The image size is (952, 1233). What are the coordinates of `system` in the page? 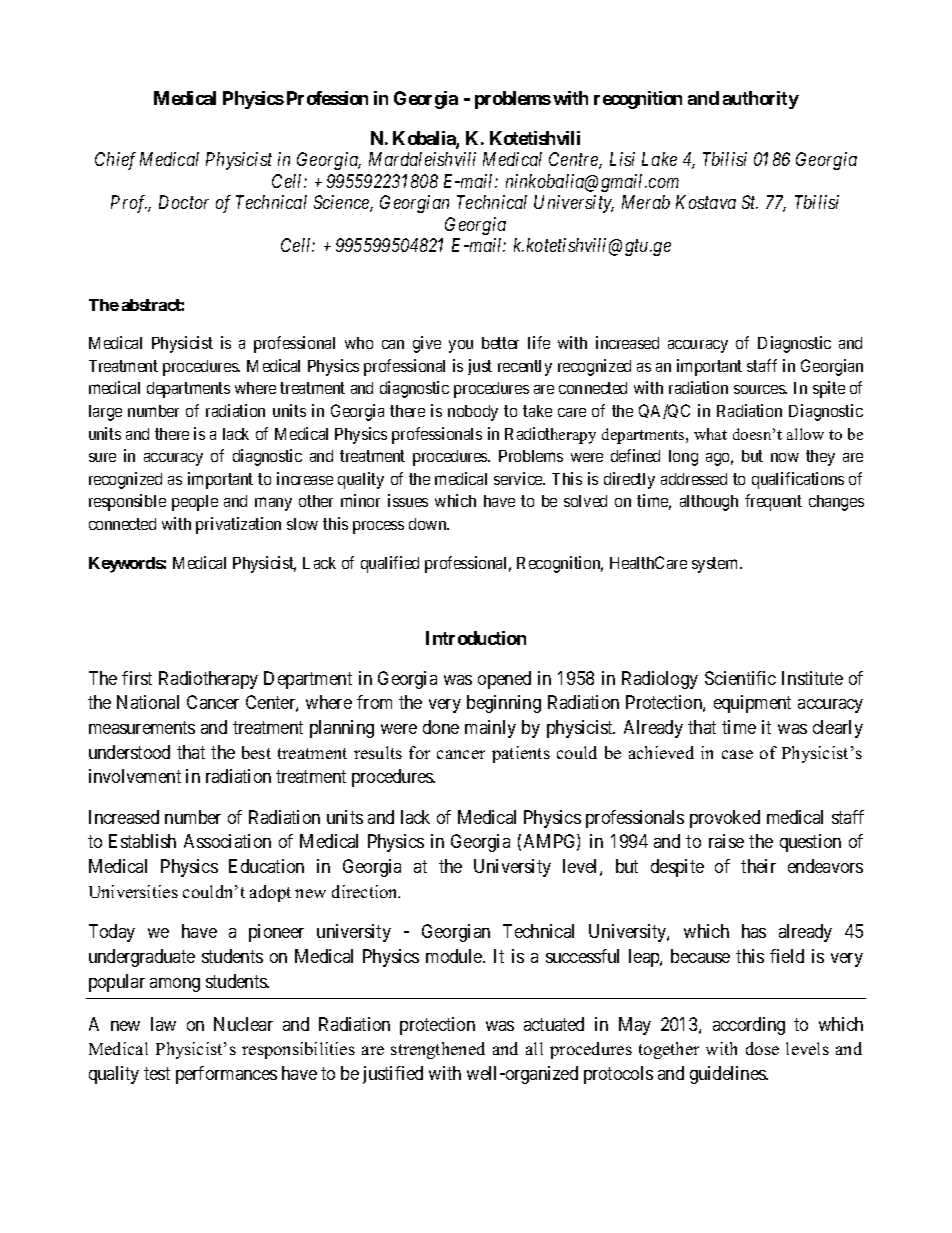 It's located at (716, 565).
